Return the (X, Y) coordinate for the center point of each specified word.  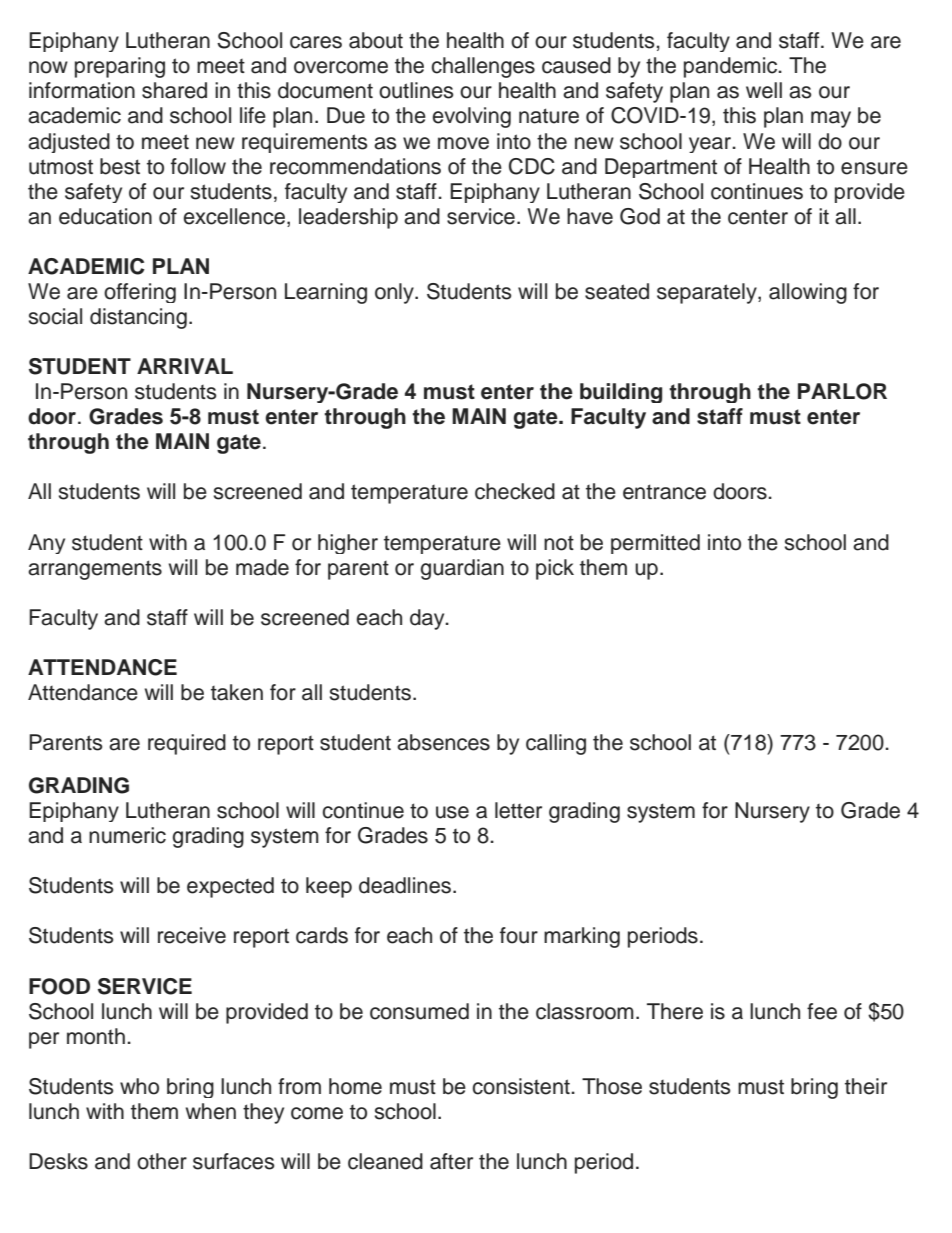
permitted (655, 544)
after (451, 1161)
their (866, 1086)
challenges (483, 67)
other (162, 1161)
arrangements (95, 570)
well (764, 90)
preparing (120, 67)
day (428, 619)
